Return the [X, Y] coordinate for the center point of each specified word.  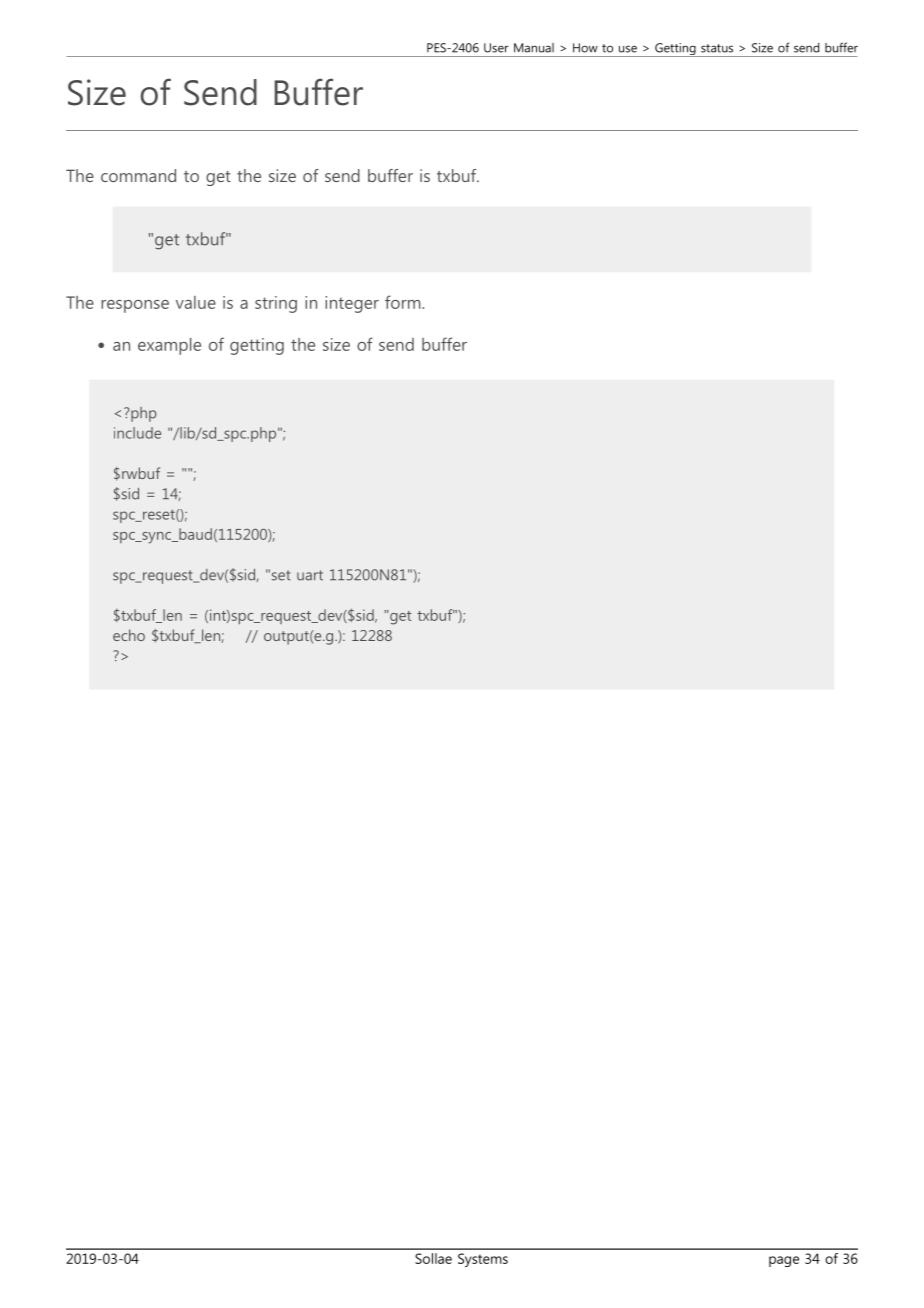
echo [129, 635]
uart [310, 575]
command [138, 175]
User [496, 48]
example [169, 346]
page [784, 1261]
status [717, 48]
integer [352, 304]
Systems [483, 1260]
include [137, 433]
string [276, 304]
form [404, 302]
